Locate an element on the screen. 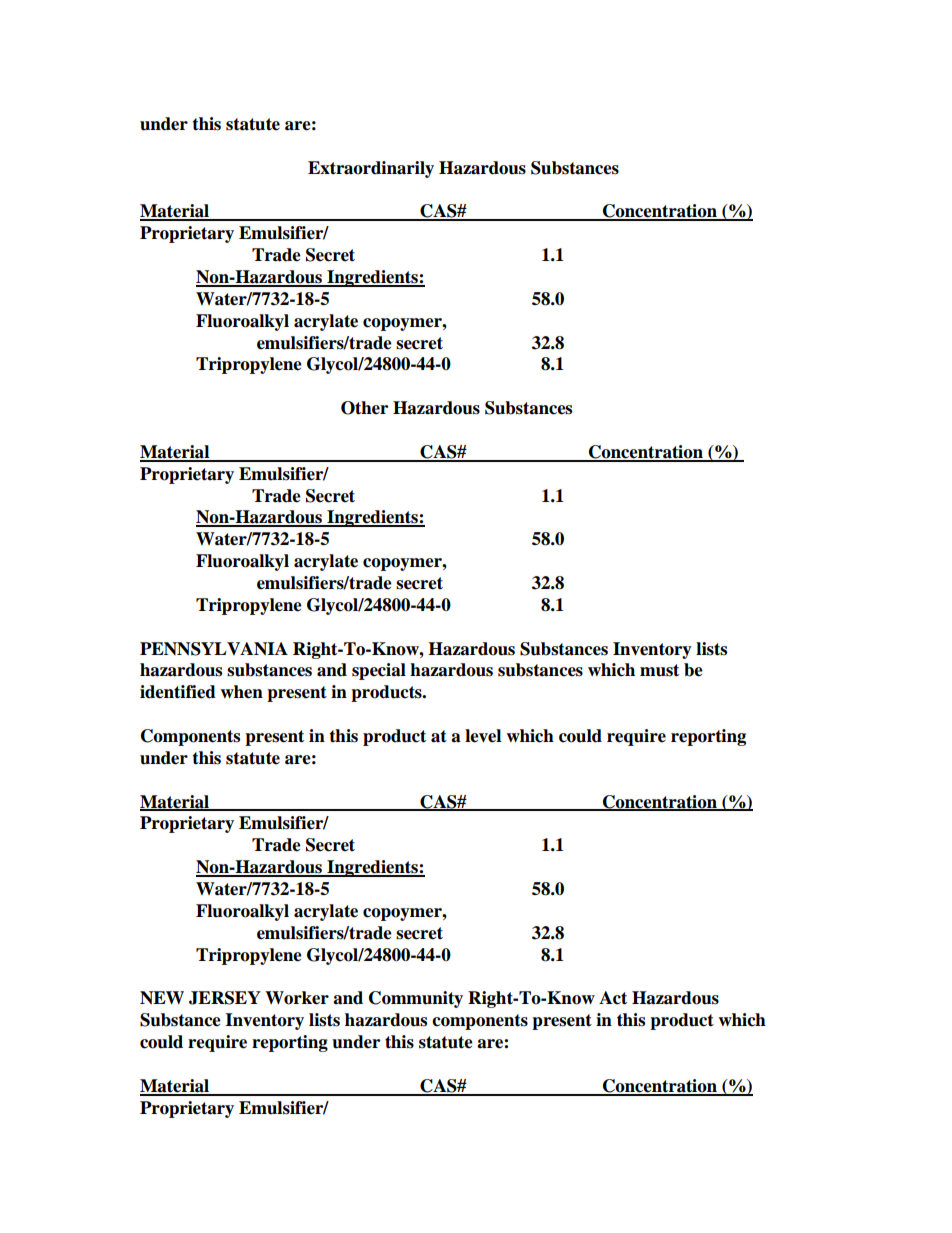 The height and width of the screenshot is (1233, 952). special is located at coordinates (379, 671).
